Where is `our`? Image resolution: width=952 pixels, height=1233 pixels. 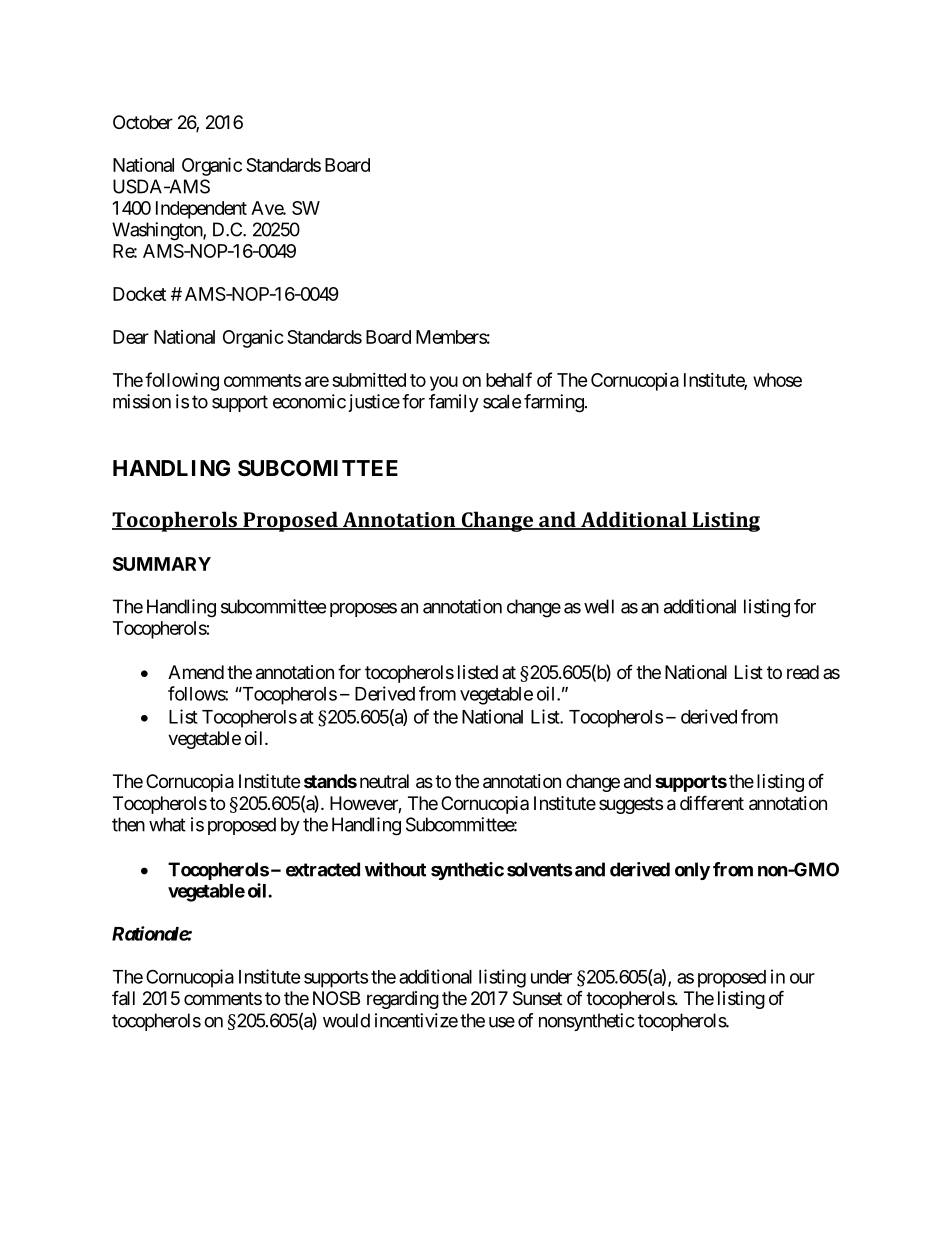
our is located at coordinates (802, 978).
